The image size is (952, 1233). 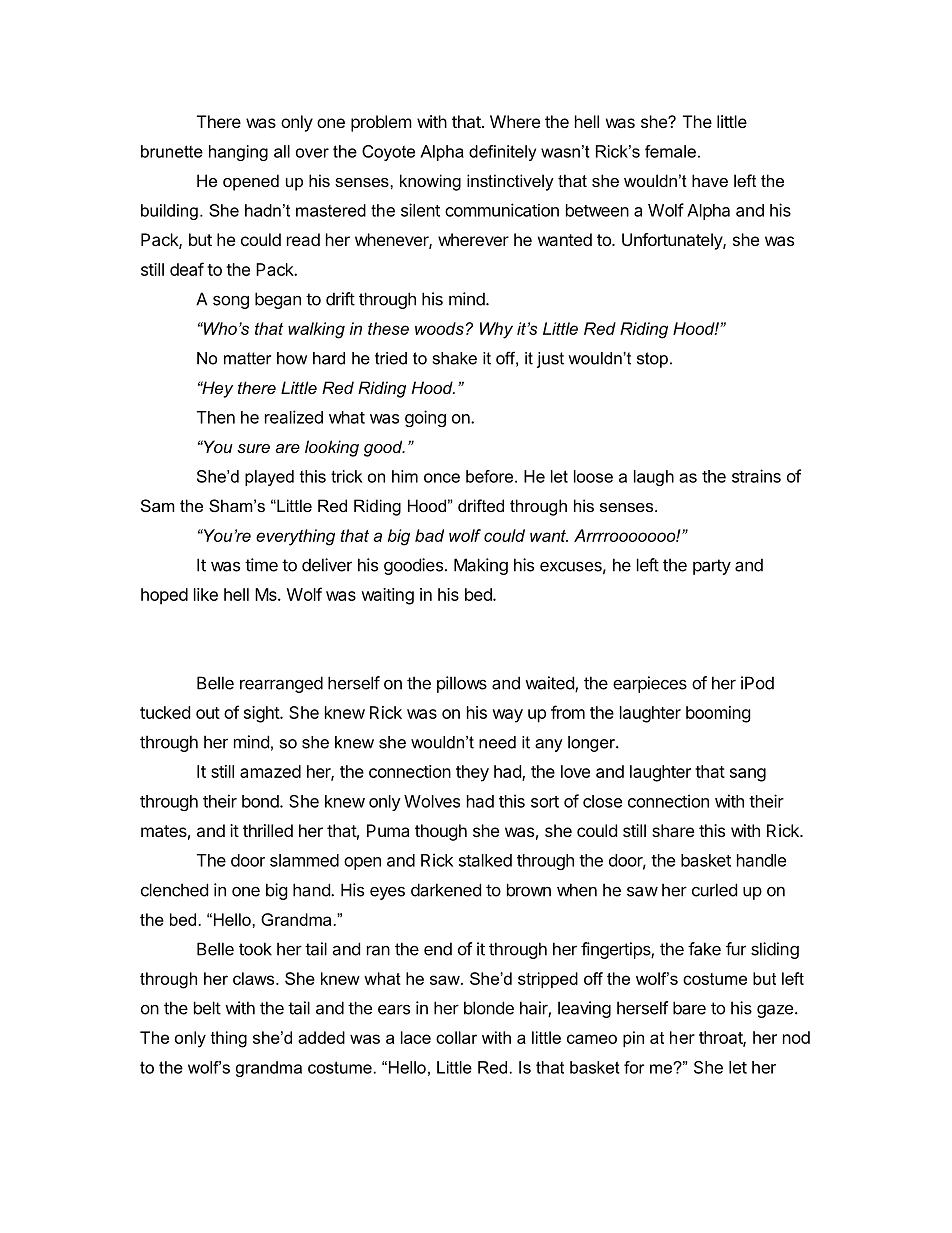 What do you see at coordinates (455, 358) in the screenshot?
I see `shake` at bounding box center [455, 358].
